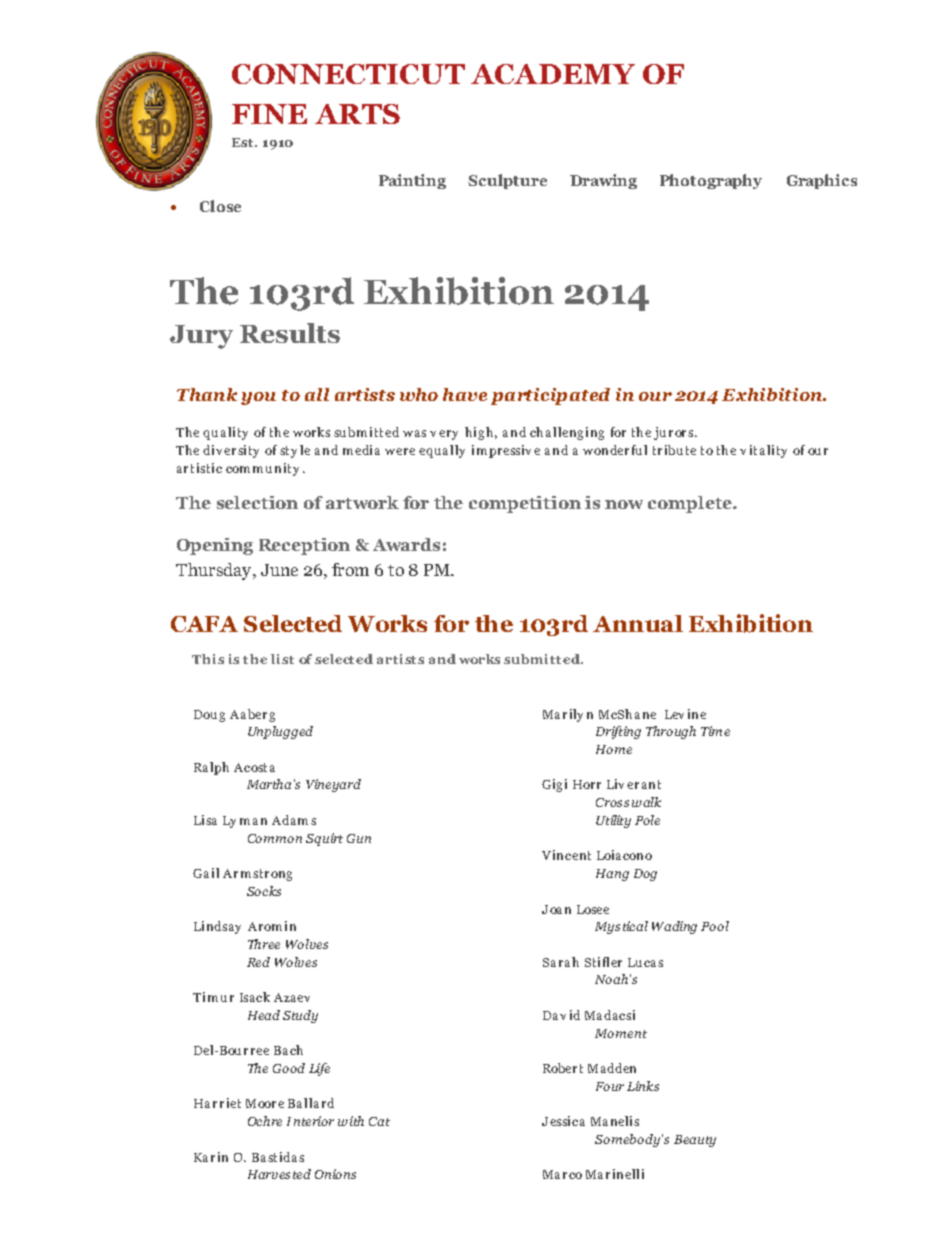  I want to click on high, so click(479, 433).
